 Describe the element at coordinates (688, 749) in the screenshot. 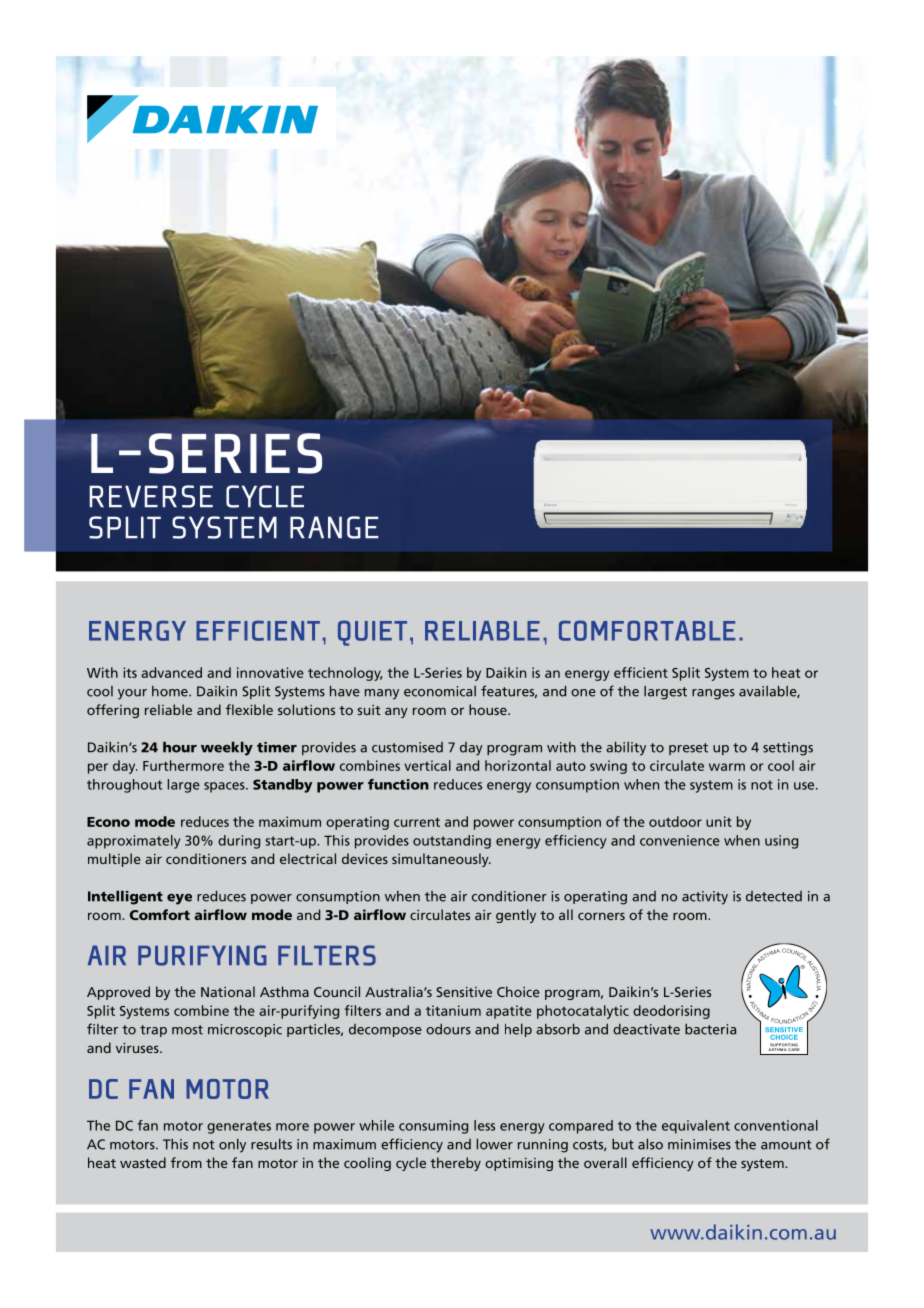

I see `preset` at that location.
